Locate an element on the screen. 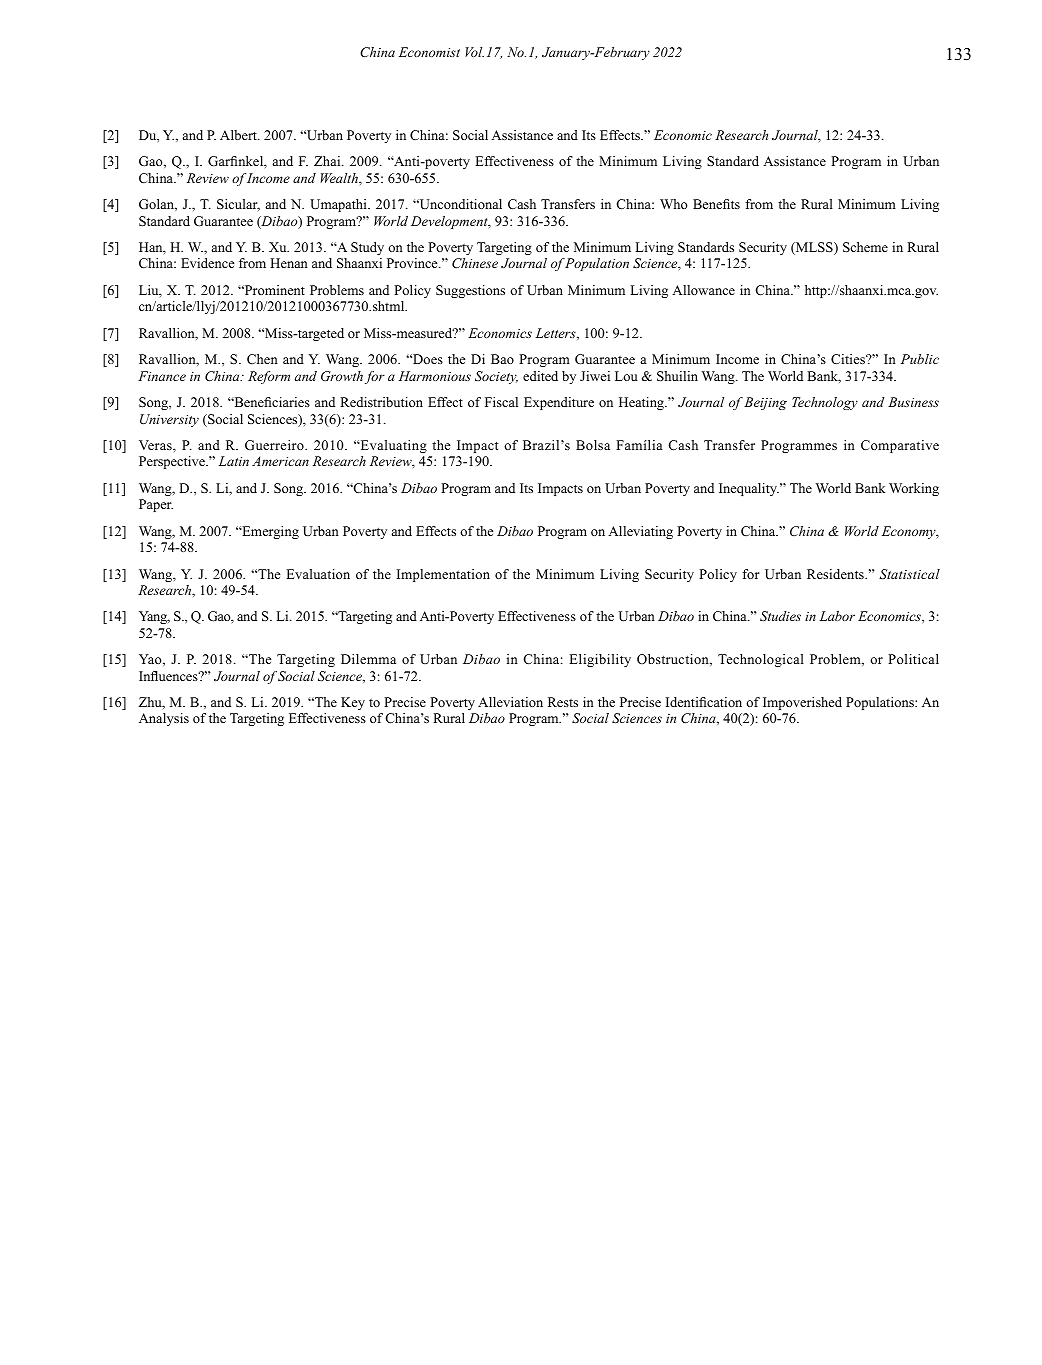 The image size is (1042, 1365). Analysis is located at coordinates (164, 719).
